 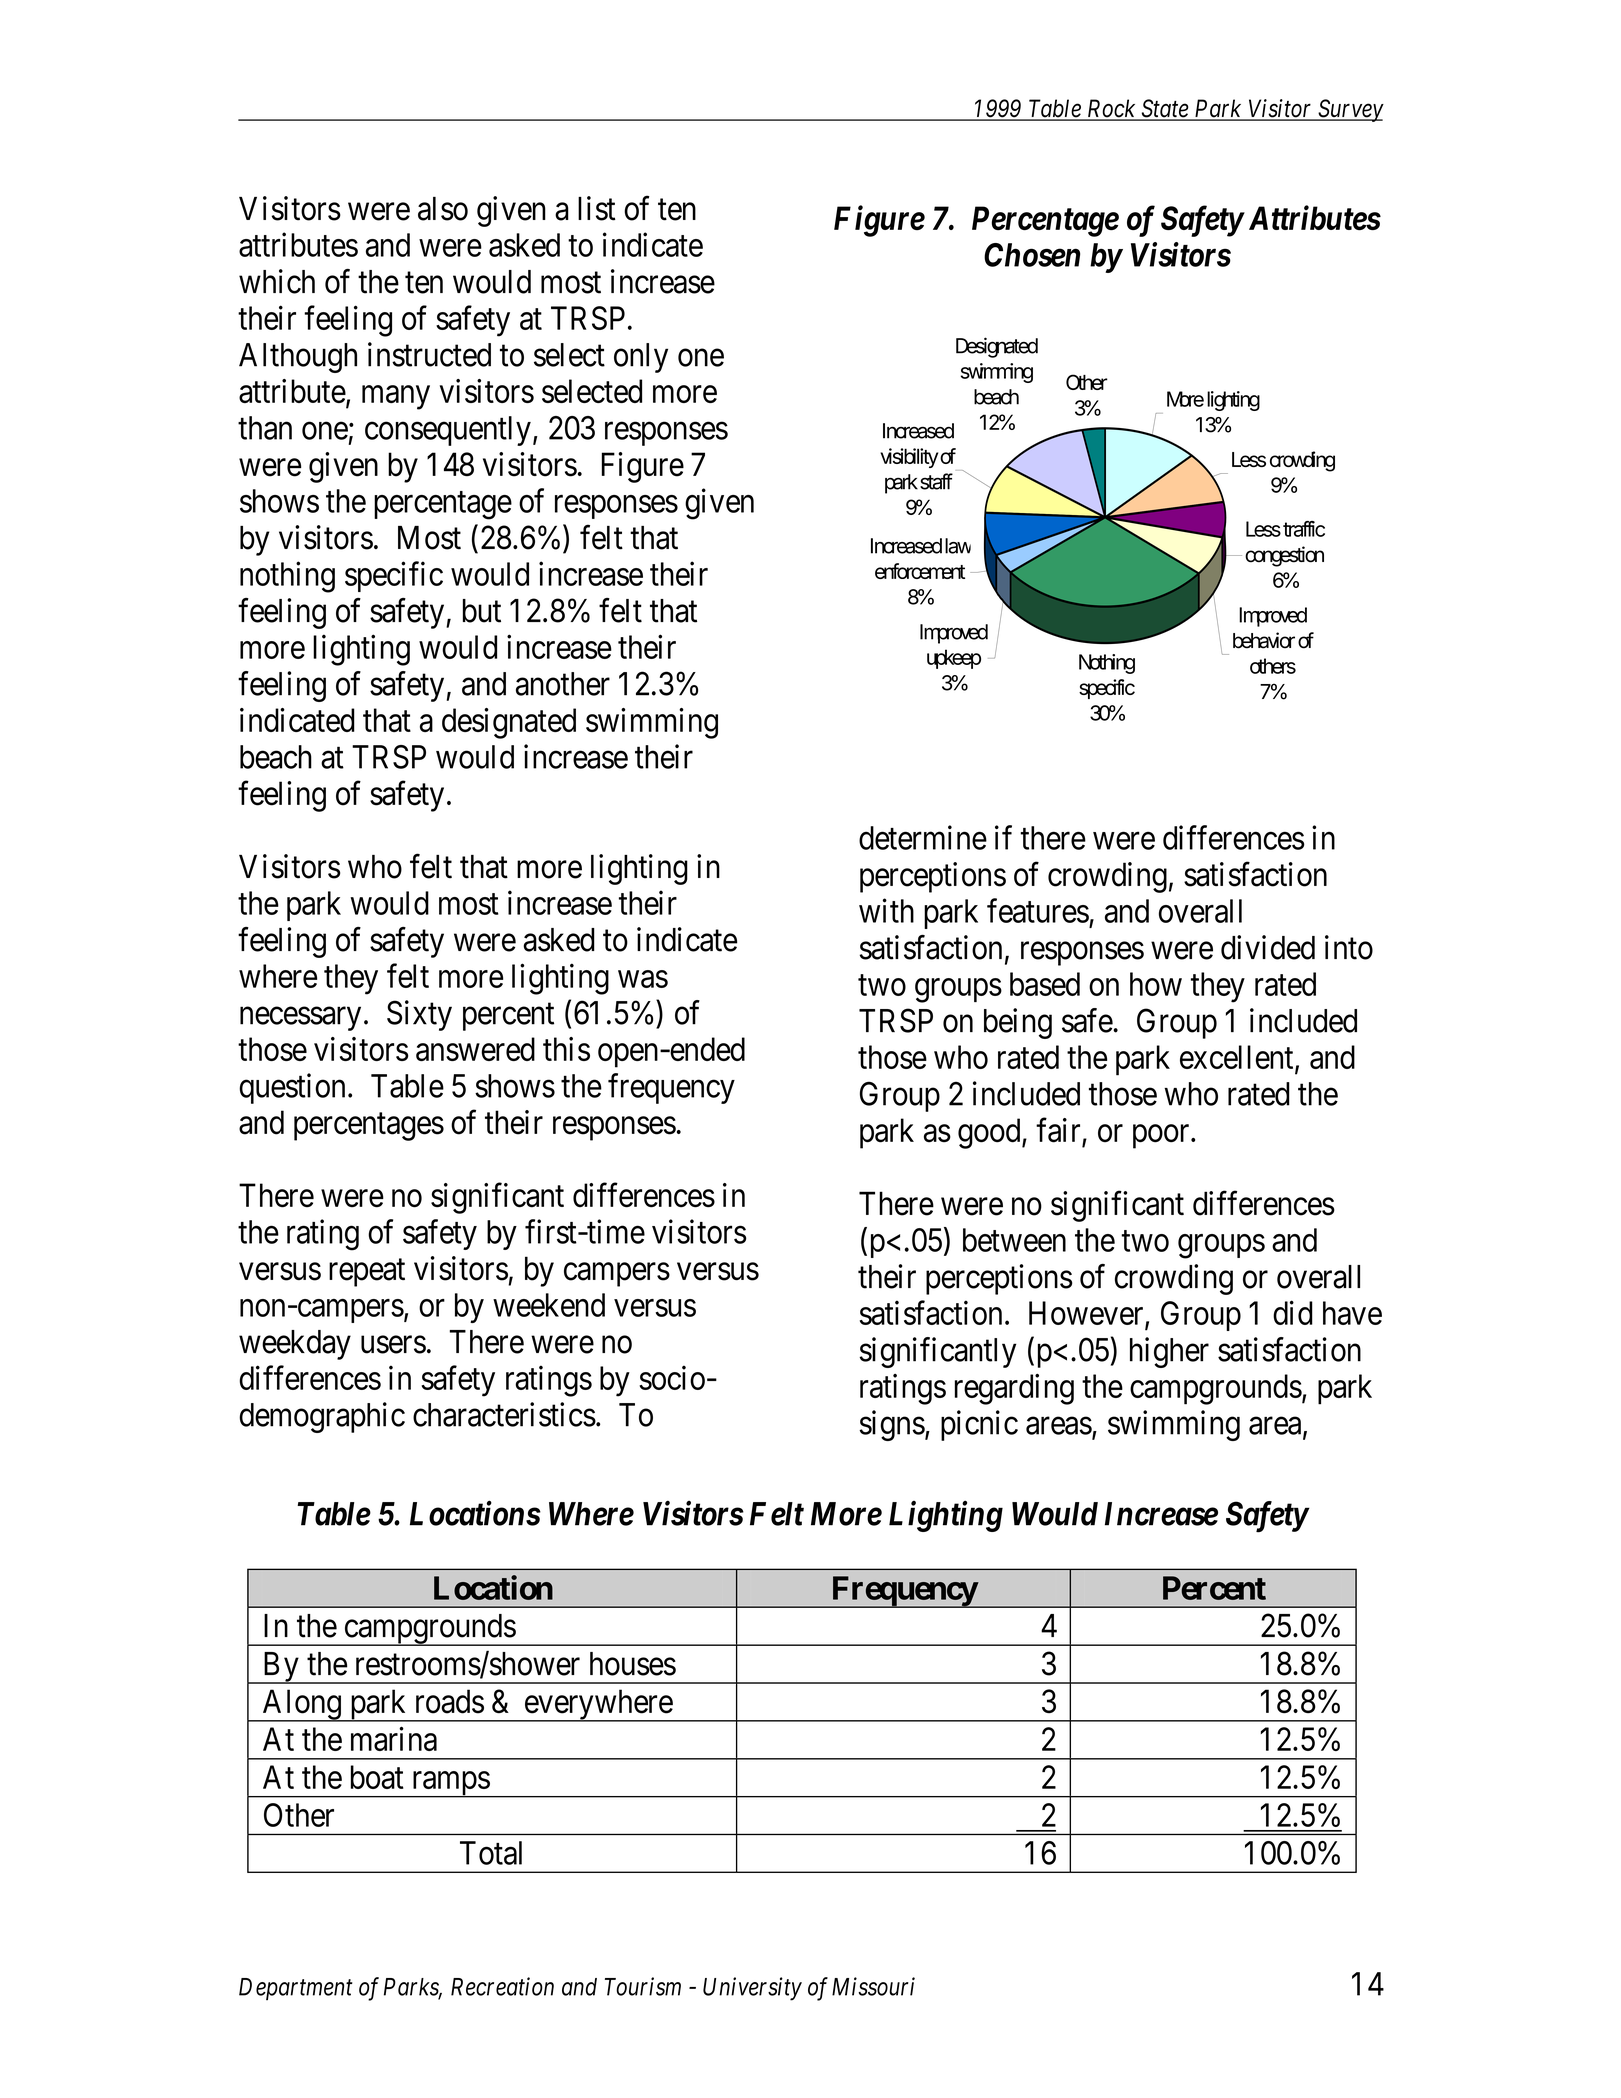 What do you see at coordinates (443, 209) in the screenshot?
I see `also` at bounding box center [443, 209].
